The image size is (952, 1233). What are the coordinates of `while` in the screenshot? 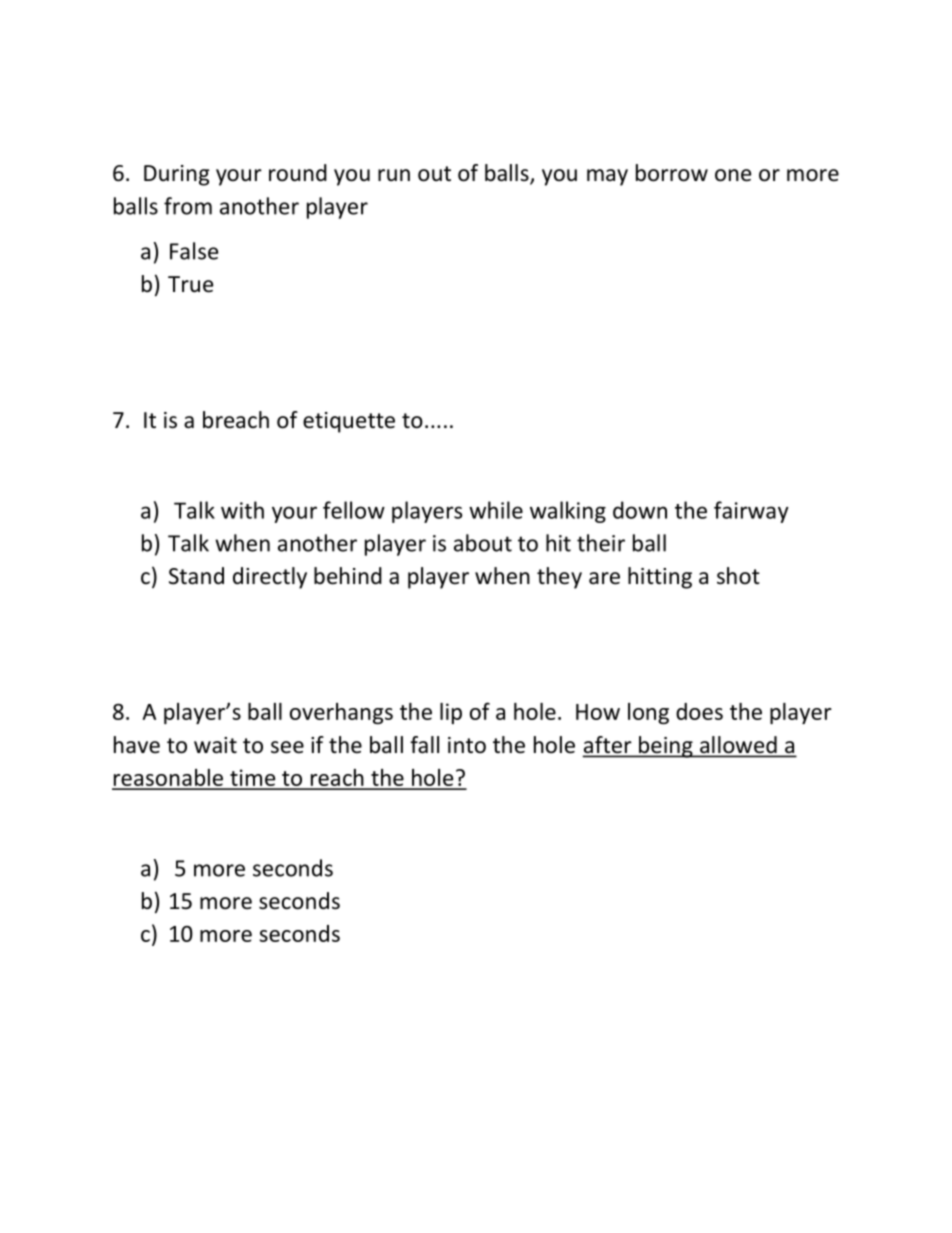 It's located at (496, 510).
